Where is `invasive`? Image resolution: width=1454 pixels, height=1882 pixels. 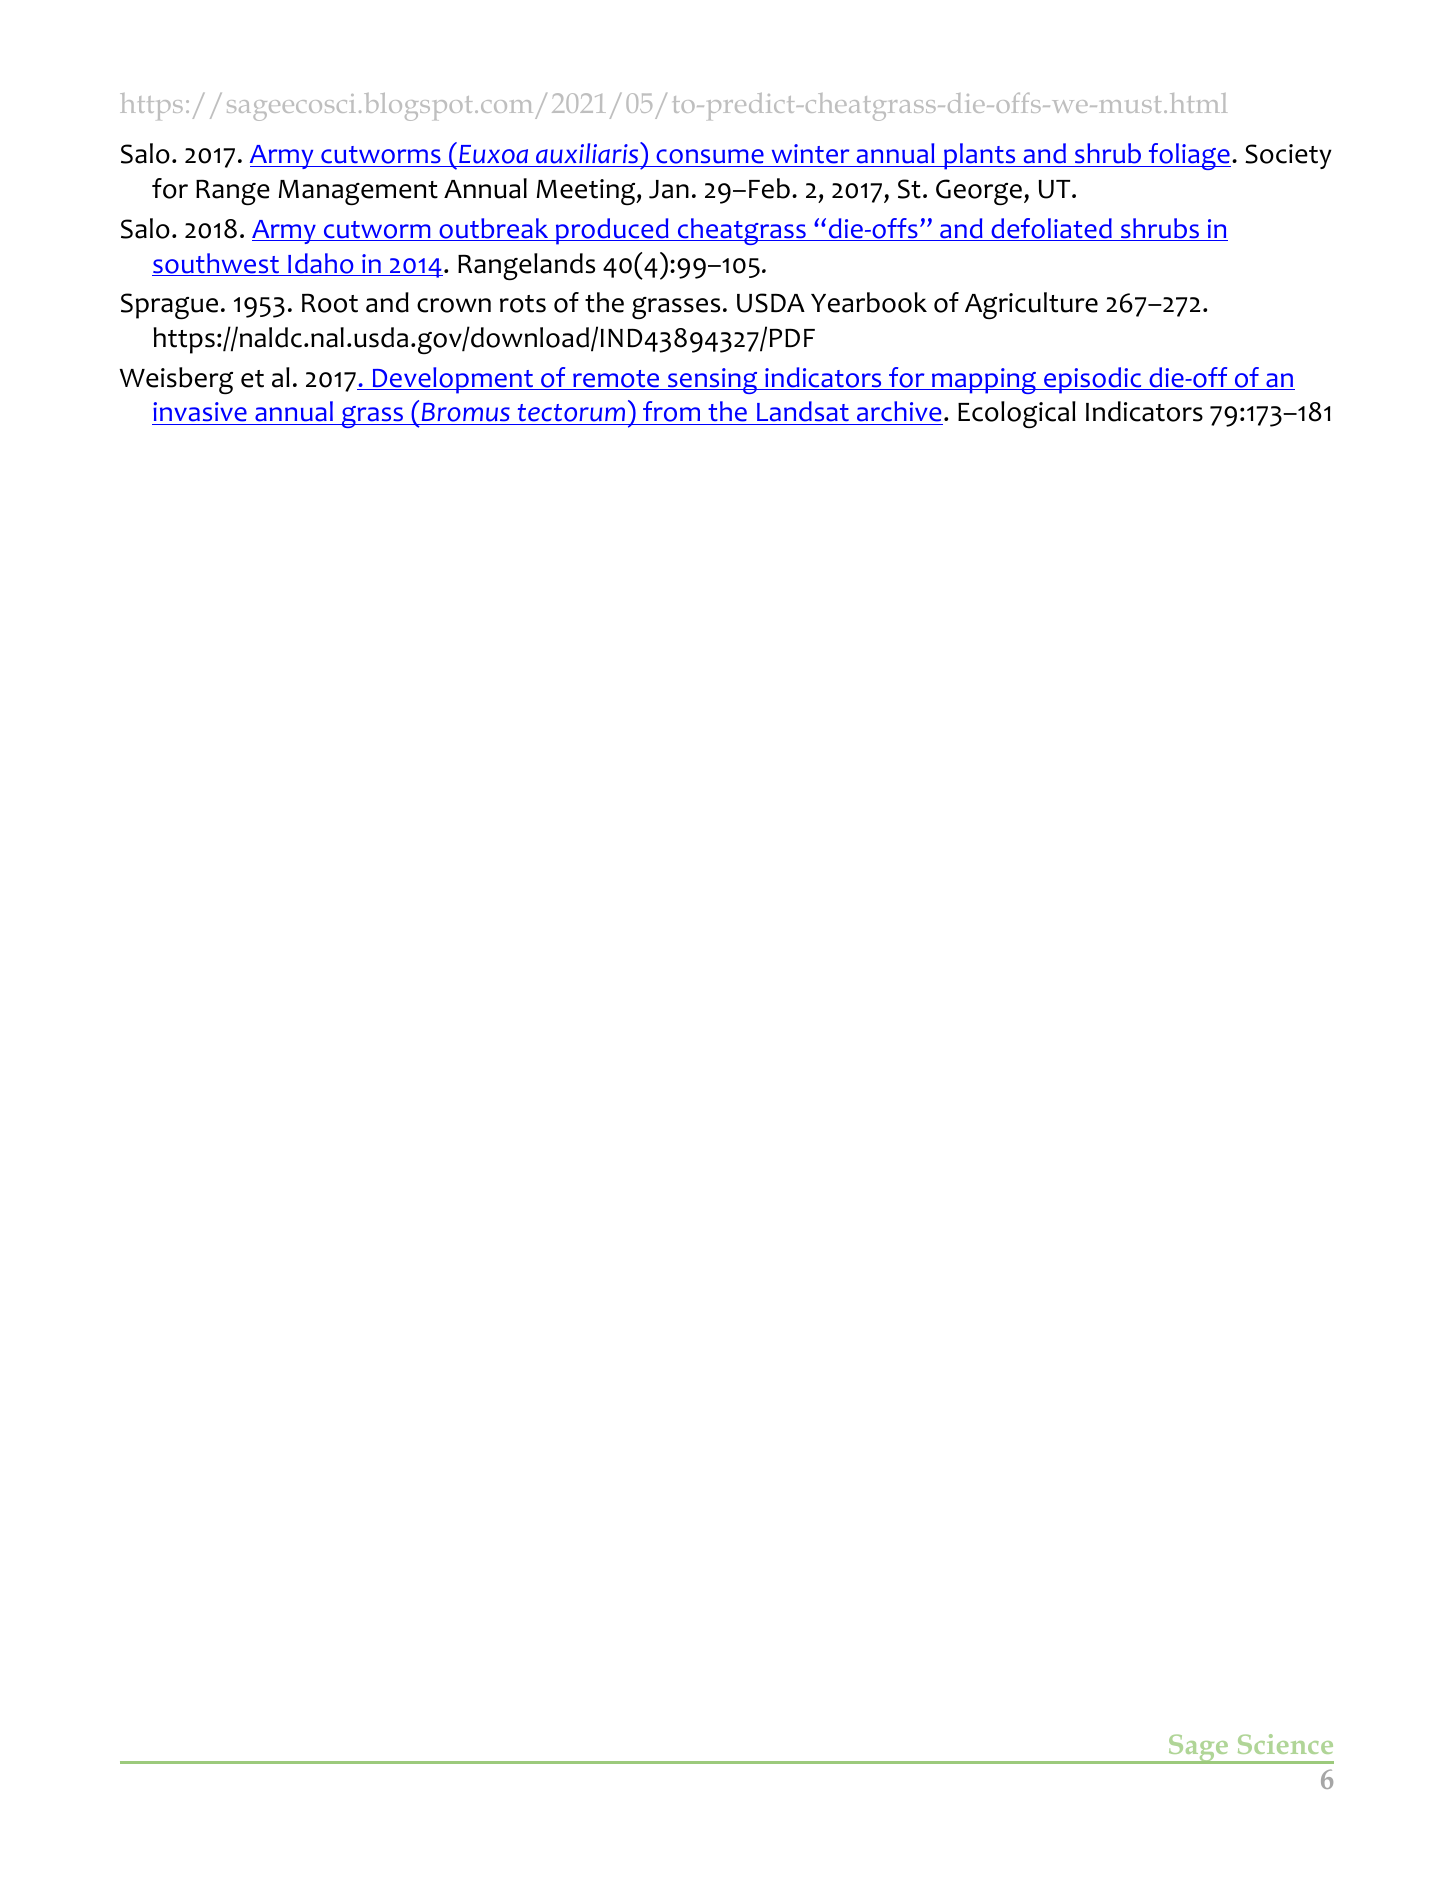 invasive is located at coordinates (200, 413).
